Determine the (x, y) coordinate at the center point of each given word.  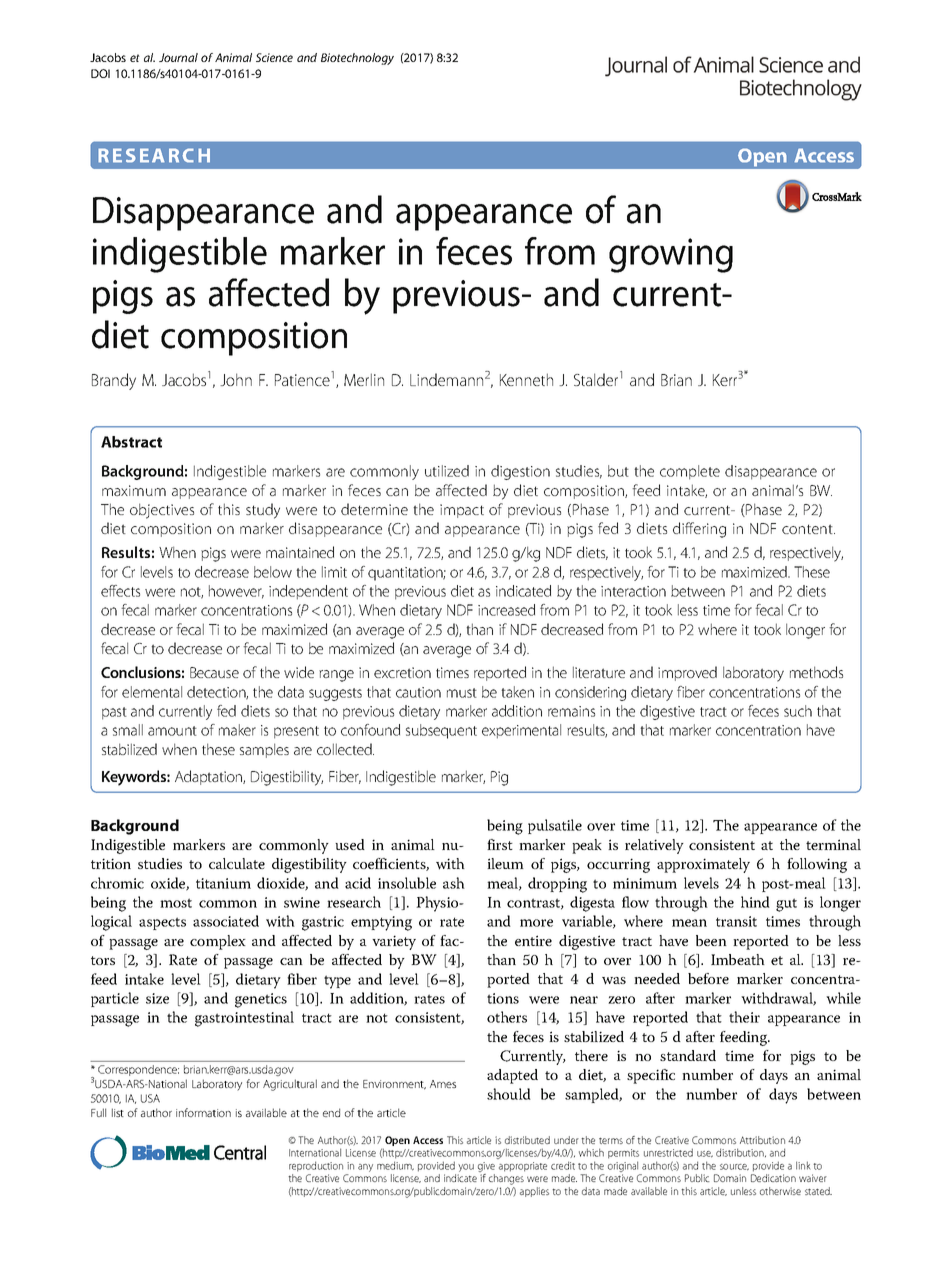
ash (454, 883)
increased (506, 610)
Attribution (762, 1140)
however (236, 592)
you (466, 1169)
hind (755, 902)
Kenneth (526, 379)
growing (671, 255)
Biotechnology (357, 59)
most (176, 903)
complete (690, 472)
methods (816, 672)
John (236, 379)
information (203, 1112)
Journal (178, 57)
